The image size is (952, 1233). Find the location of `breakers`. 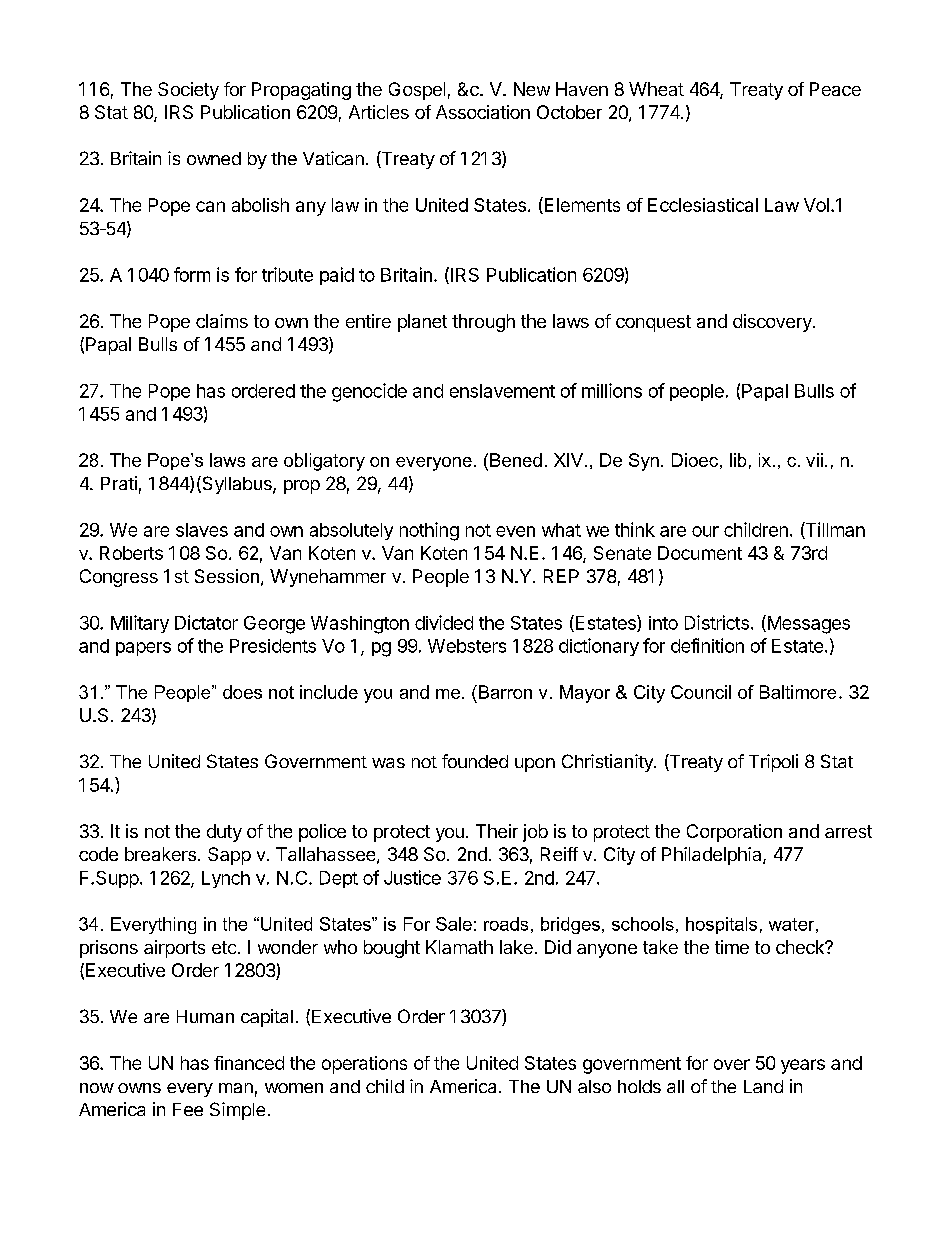

breakers is located at coordinates (160, 854).
